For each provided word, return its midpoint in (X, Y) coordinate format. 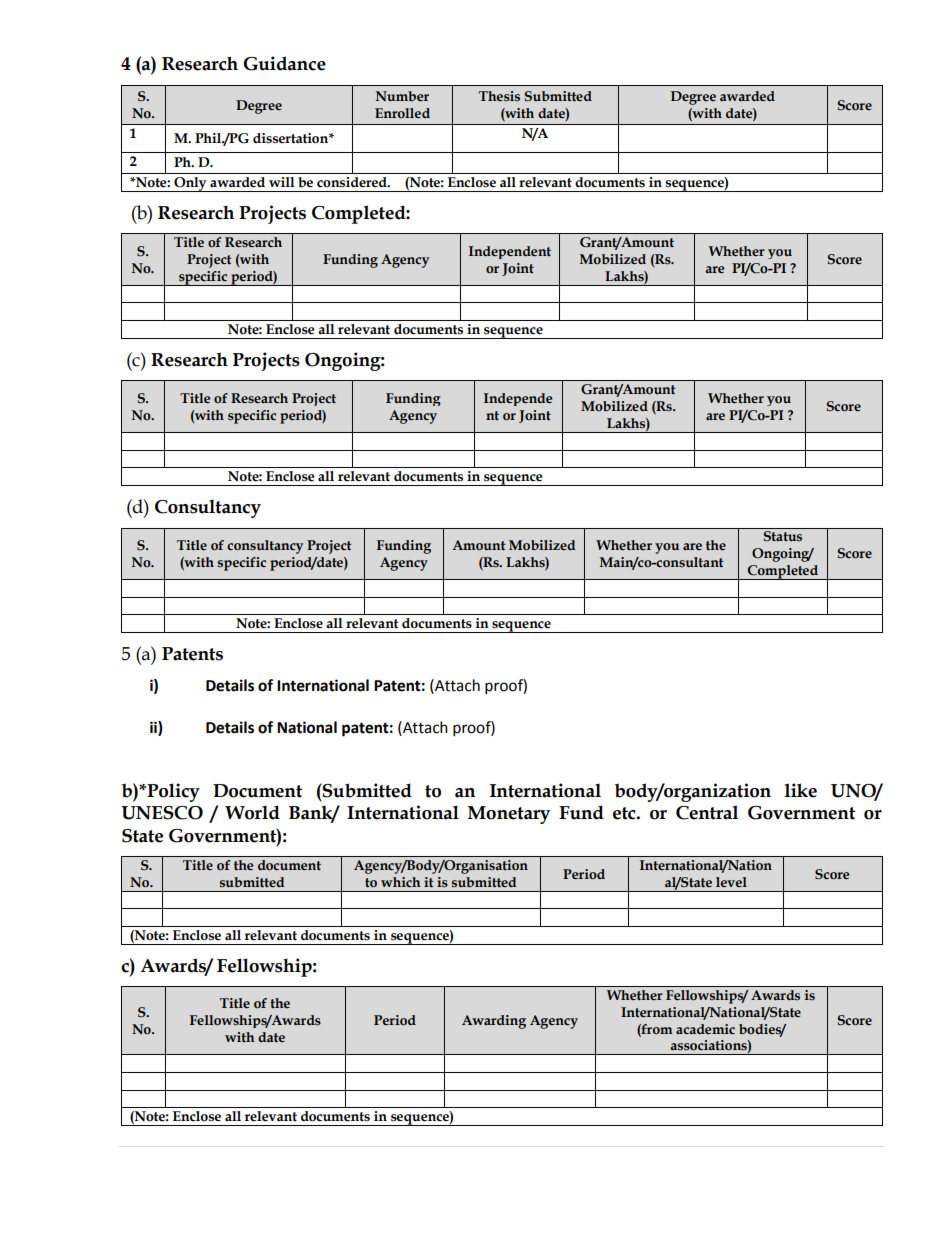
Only (190, 184)
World (252, 812)
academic (705, 1029)
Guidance (284, 63)
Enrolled (402, 113)
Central (707, 812)
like (800, 790)
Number (402, 96)
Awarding (494, 1022)
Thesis (499, 96)
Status (783, 536)
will (282, 182)
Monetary (509, 815)
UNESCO (162, 813)
